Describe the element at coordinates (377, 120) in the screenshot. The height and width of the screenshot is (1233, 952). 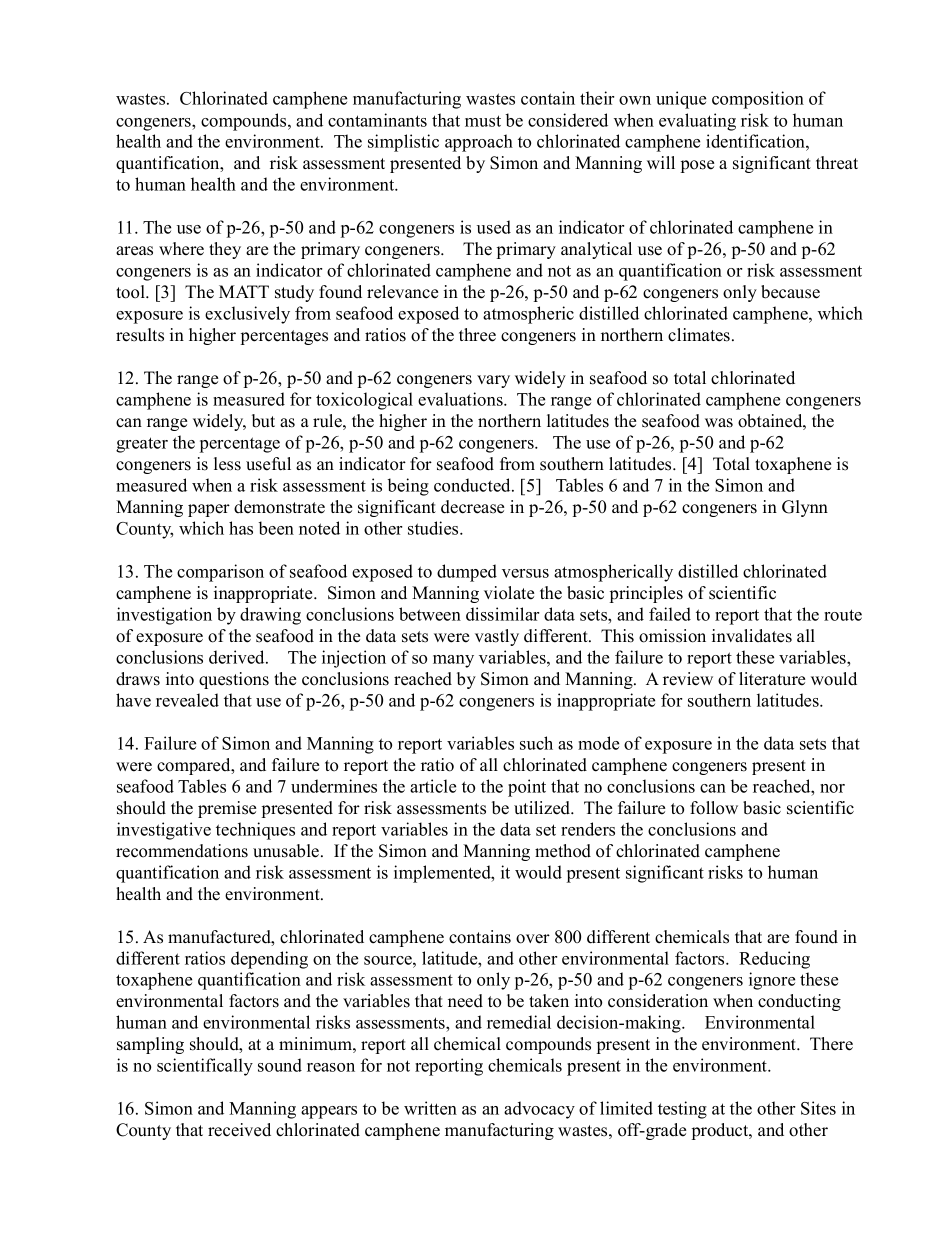
I see `contaminants` at that location.
